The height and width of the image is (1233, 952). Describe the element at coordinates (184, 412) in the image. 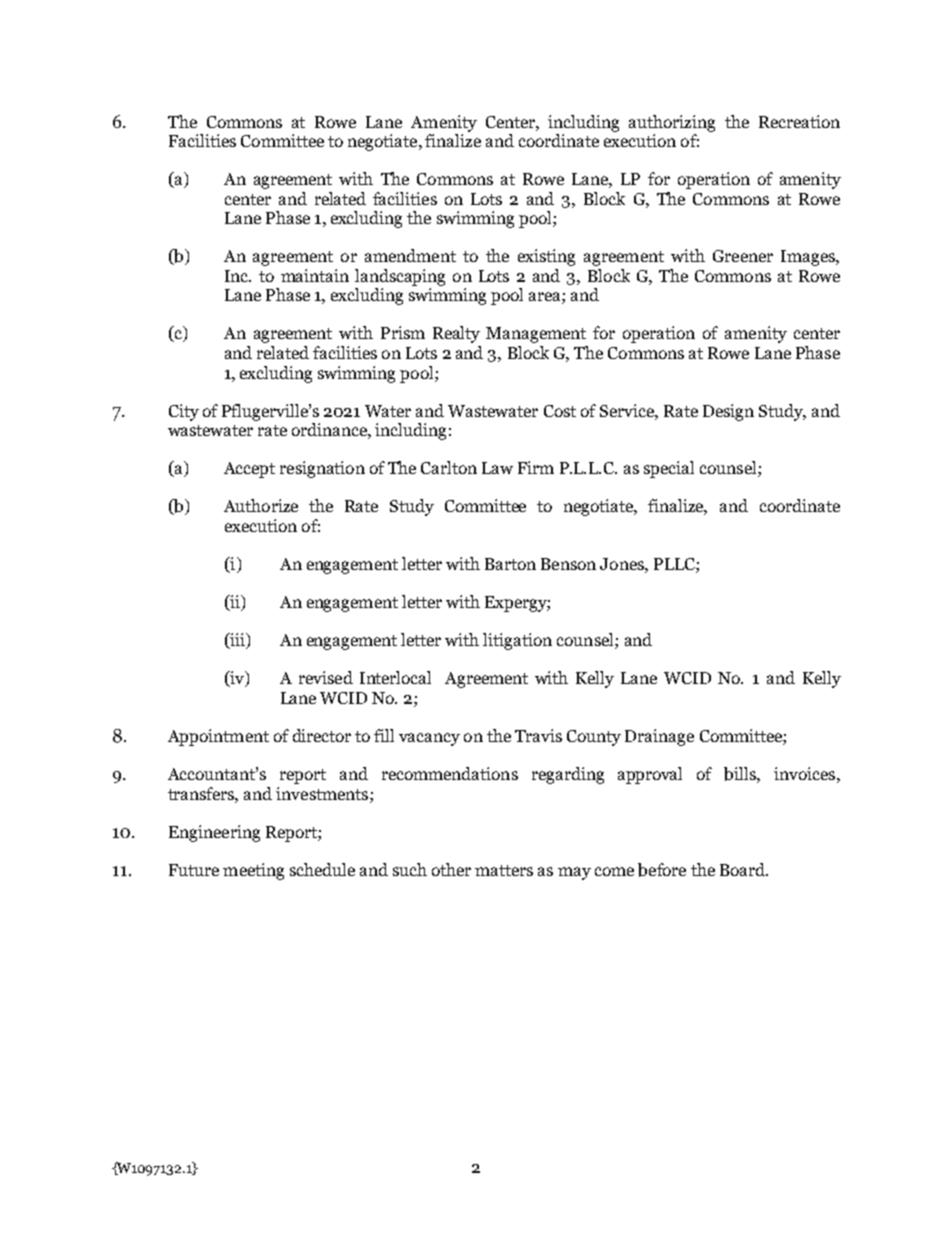

I see `City` at that location.
